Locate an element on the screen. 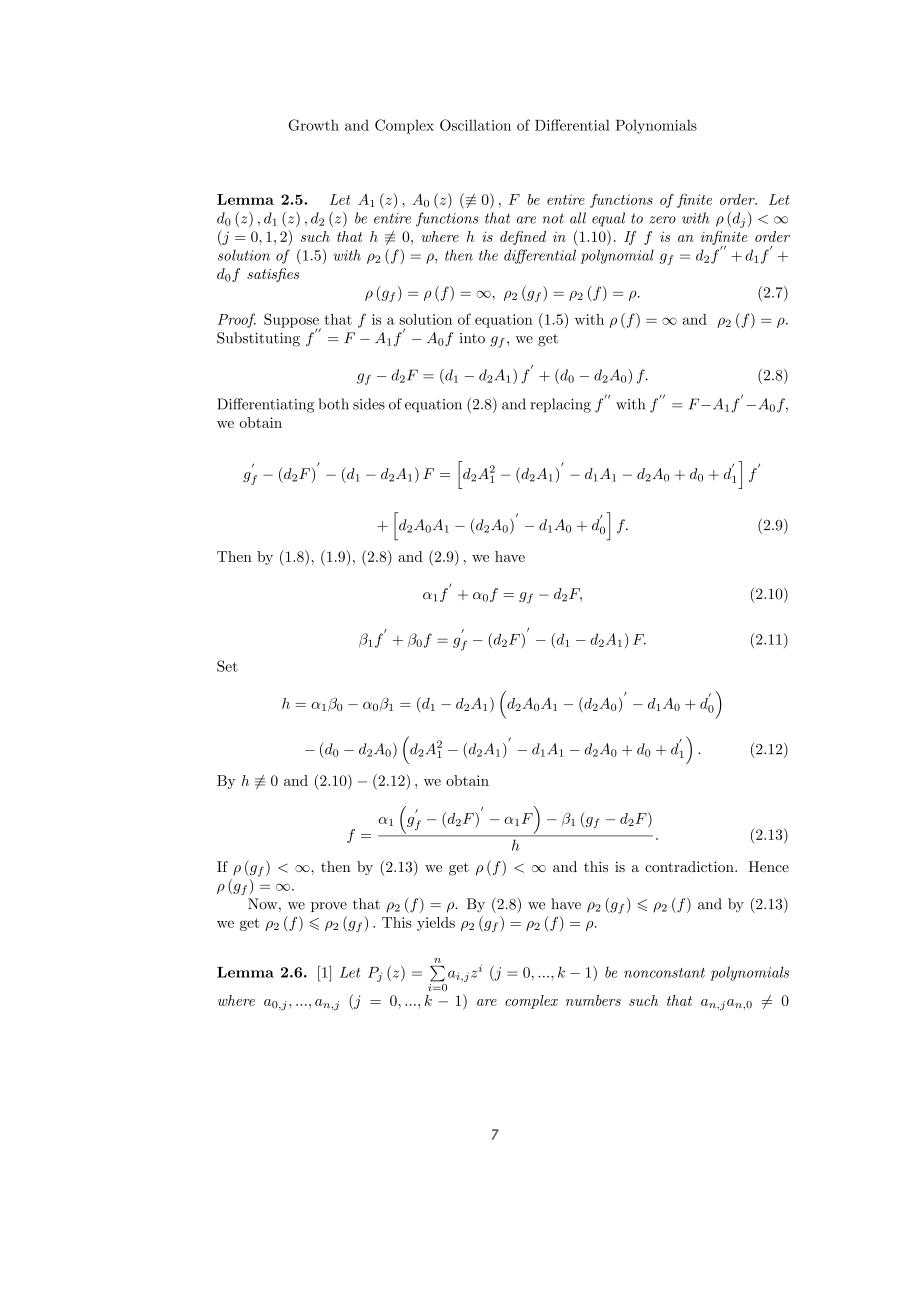  into is located at coordinates (472, 338).
